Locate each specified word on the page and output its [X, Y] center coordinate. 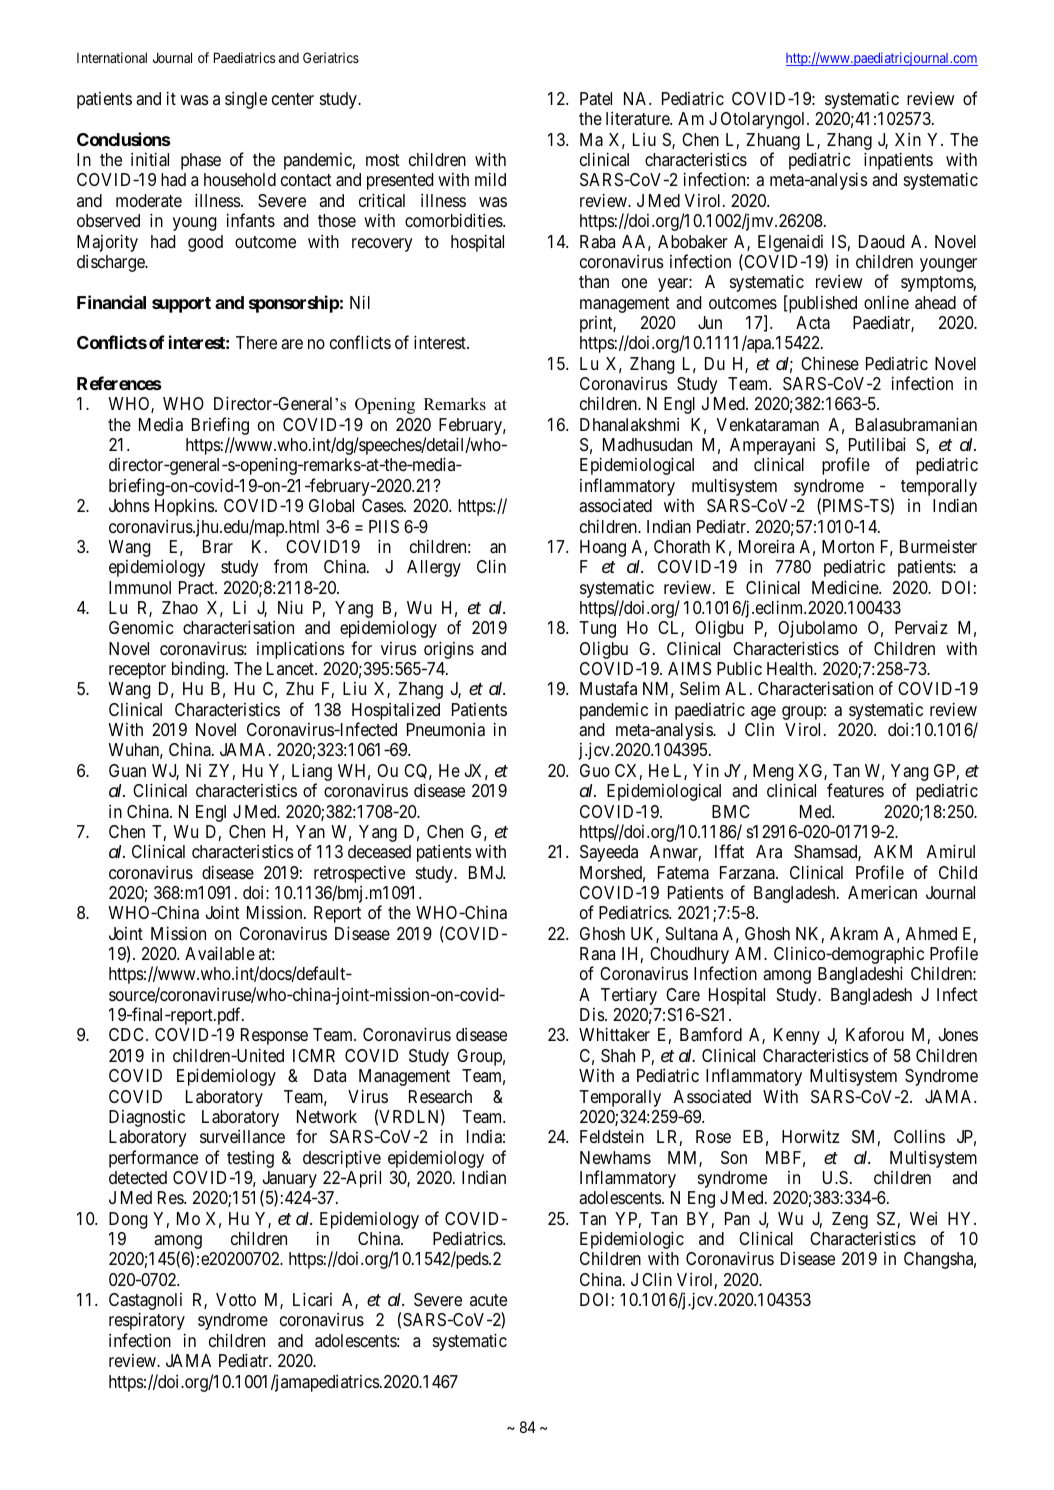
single [246, 100]
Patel [596, 98]
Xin [908, 139]
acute [488, 1300]
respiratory [147, 1321]
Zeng [850, 1220]
